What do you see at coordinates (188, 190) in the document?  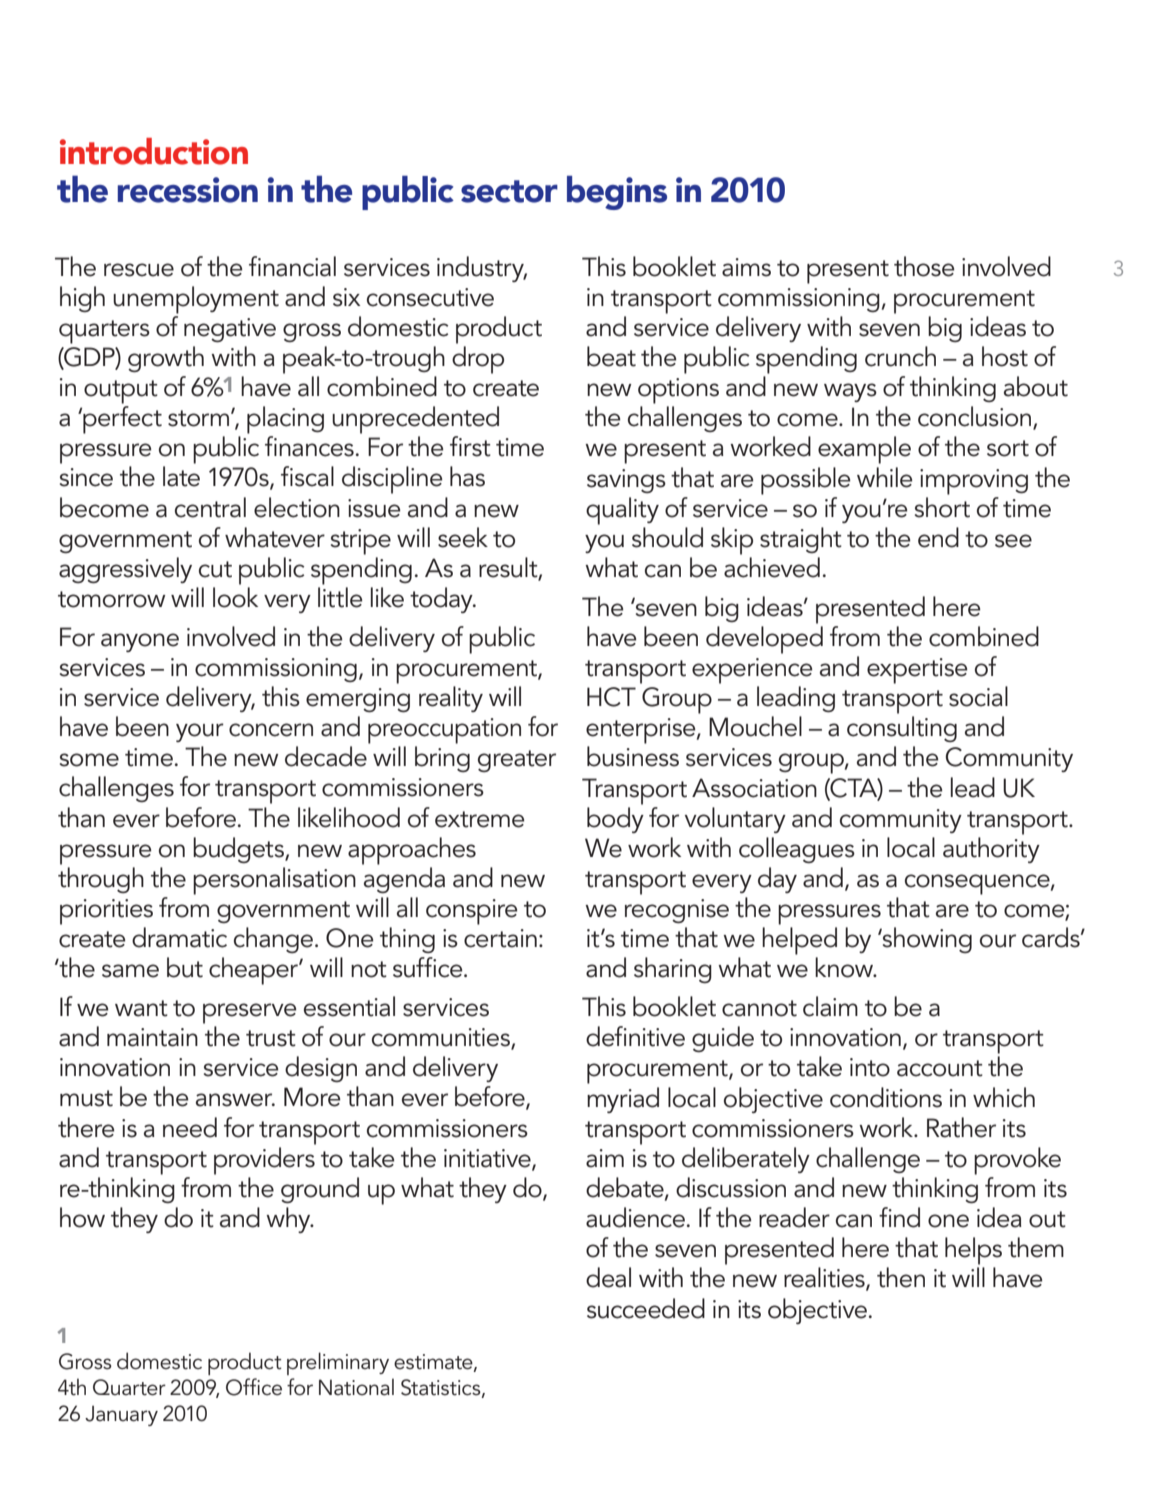 I see `recession` at bounding box center [188, 190].
